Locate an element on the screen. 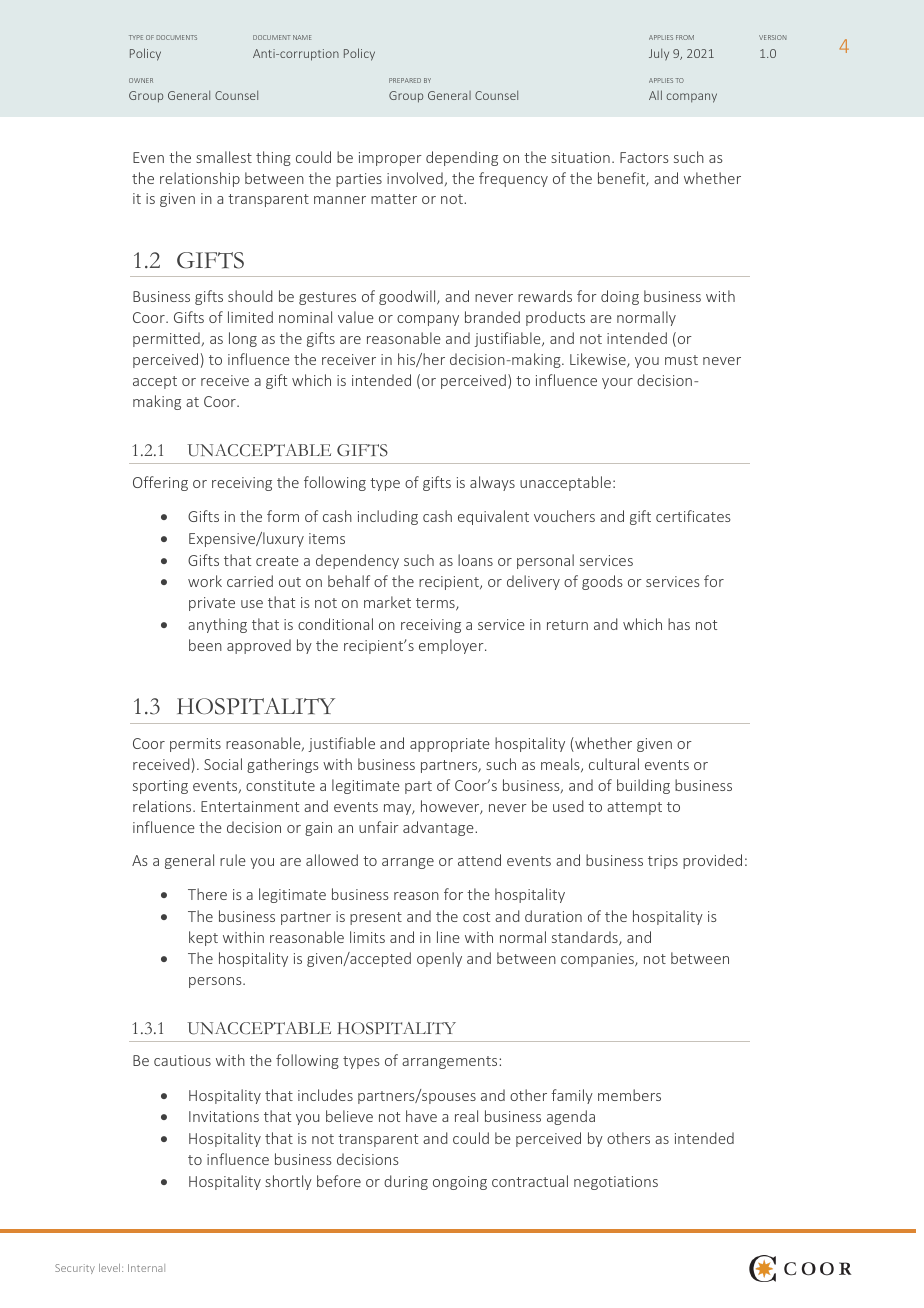  July is located at coordinates (659, 54).
